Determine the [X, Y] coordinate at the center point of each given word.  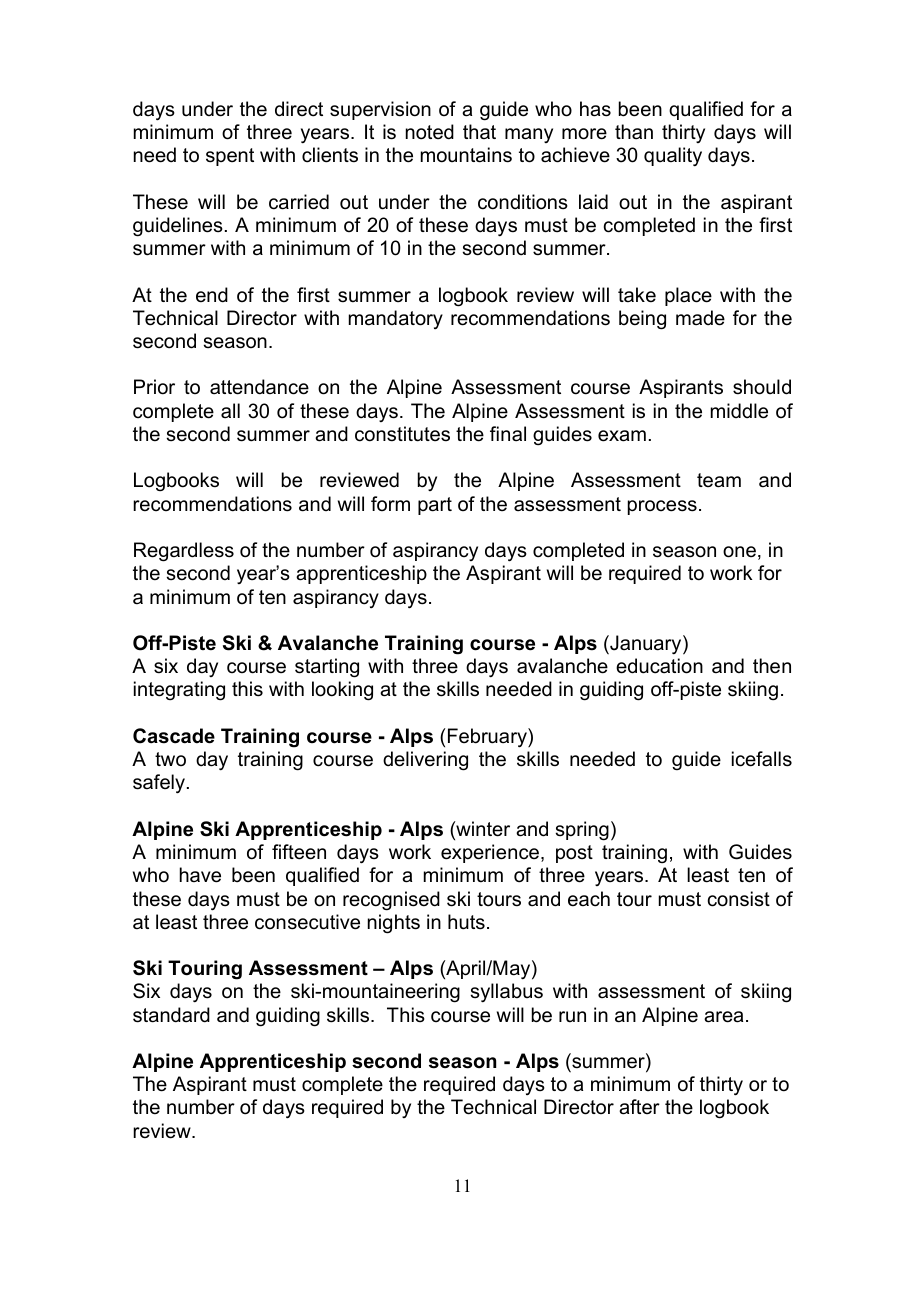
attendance [259, 387]
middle [739, 411]
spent [230, 157]
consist [739, 899]
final [508, 434]
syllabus [507, 993]
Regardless [184, 552]
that [479, 131]
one [739, 552]
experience [491, 853]
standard [171, 1015]
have [200, 875]
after [639, 1107]
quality [673, 157]
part [435, 506]
